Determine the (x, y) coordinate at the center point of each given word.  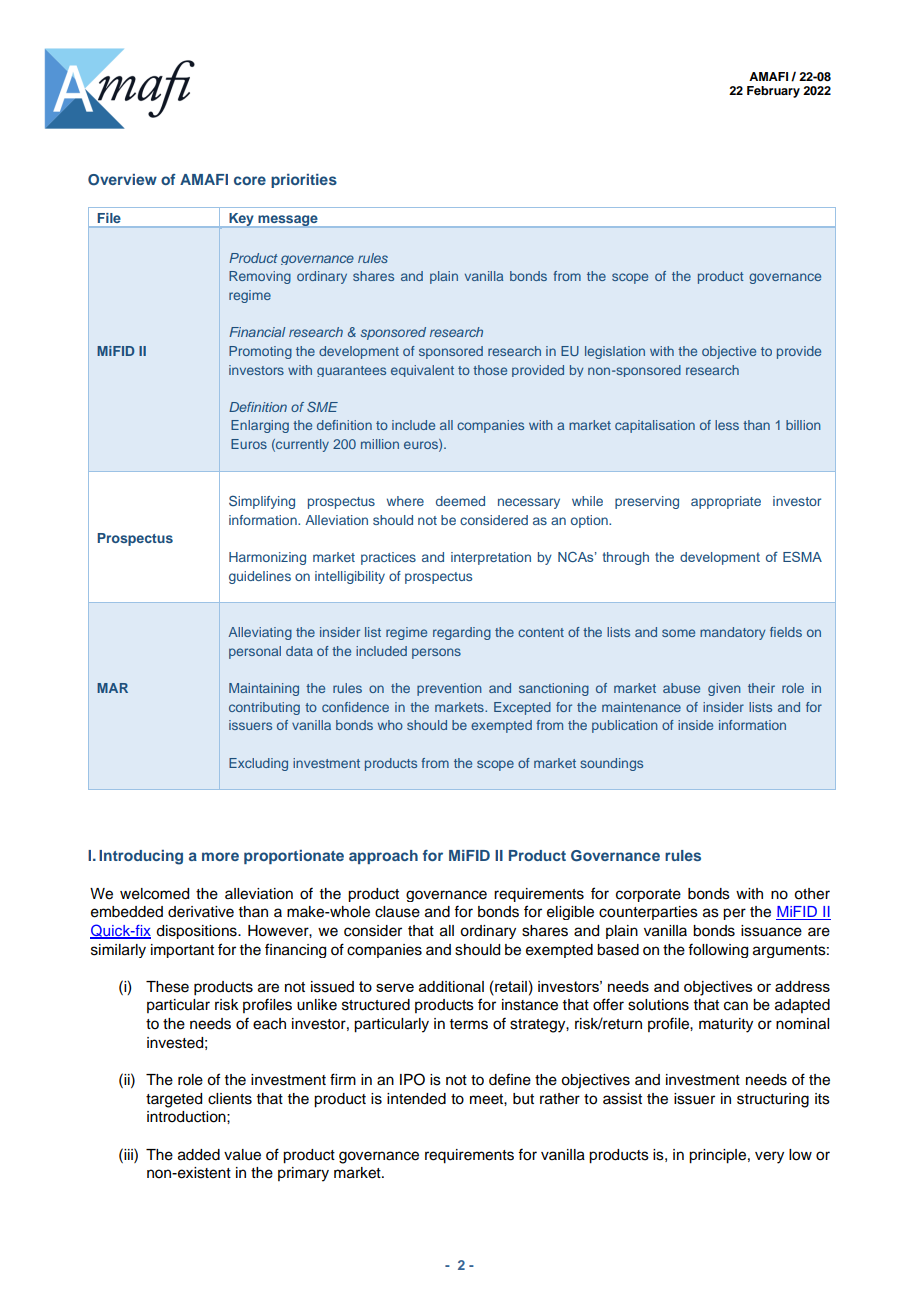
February (773, 92)
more (220, 856)
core (250, 180)
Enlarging (260, 426)
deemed (460, 501)
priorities (304, 181)
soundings (611, 764)
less (727, 425)
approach (383, 857)
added (199, 1155)
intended (416, 1099)
